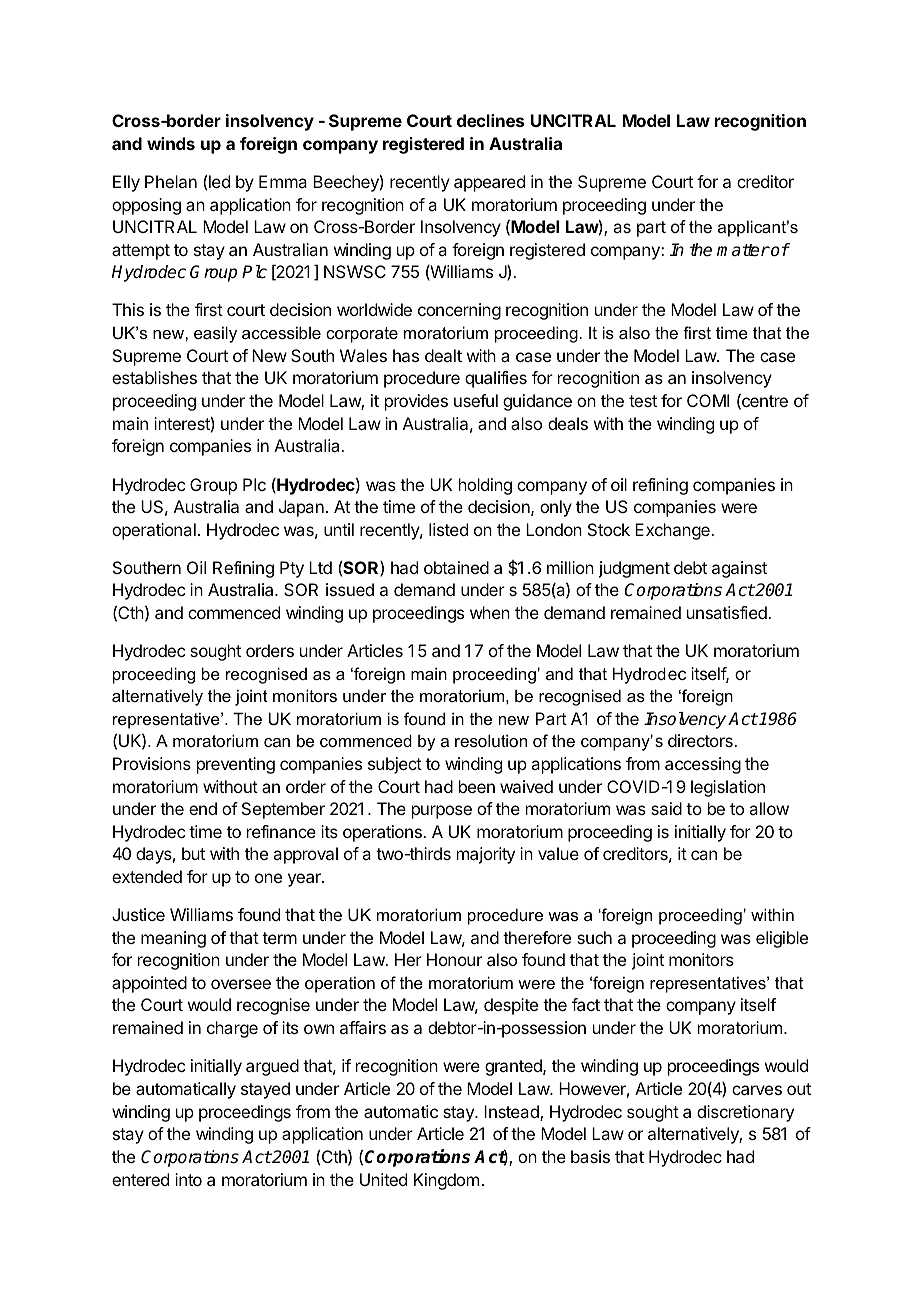 The width and height of the screenshot is (924, 1308). I want to click on appeared, so click(489, 183).
